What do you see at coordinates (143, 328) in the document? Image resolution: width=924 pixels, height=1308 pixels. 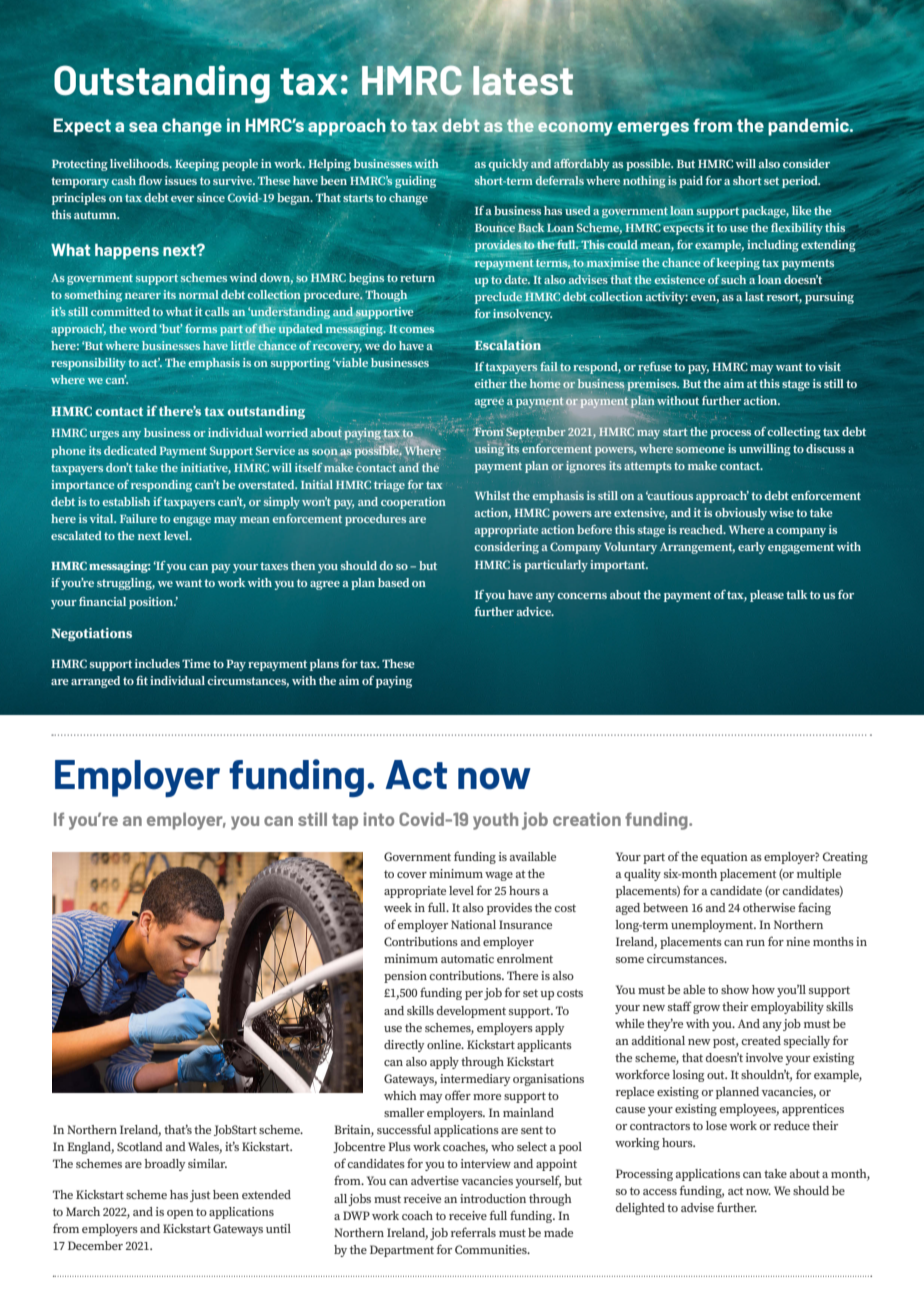 I see `word` at bounding box center [143, 328].
